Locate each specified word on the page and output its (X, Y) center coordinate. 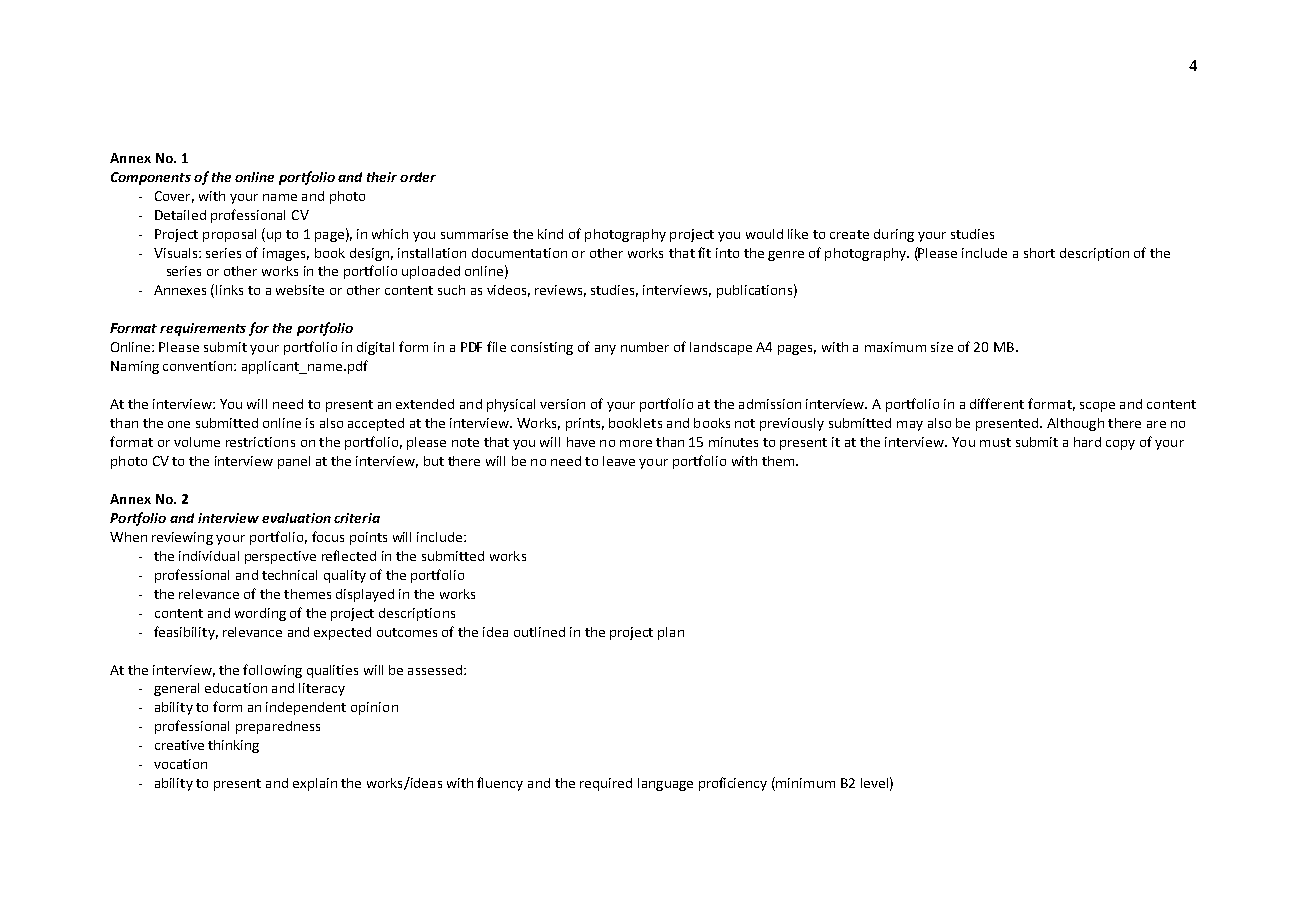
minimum (804, 784)
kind (550, 234)
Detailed (180, 215)
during (894, 235)
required (606, 784)
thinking (233, 746)
